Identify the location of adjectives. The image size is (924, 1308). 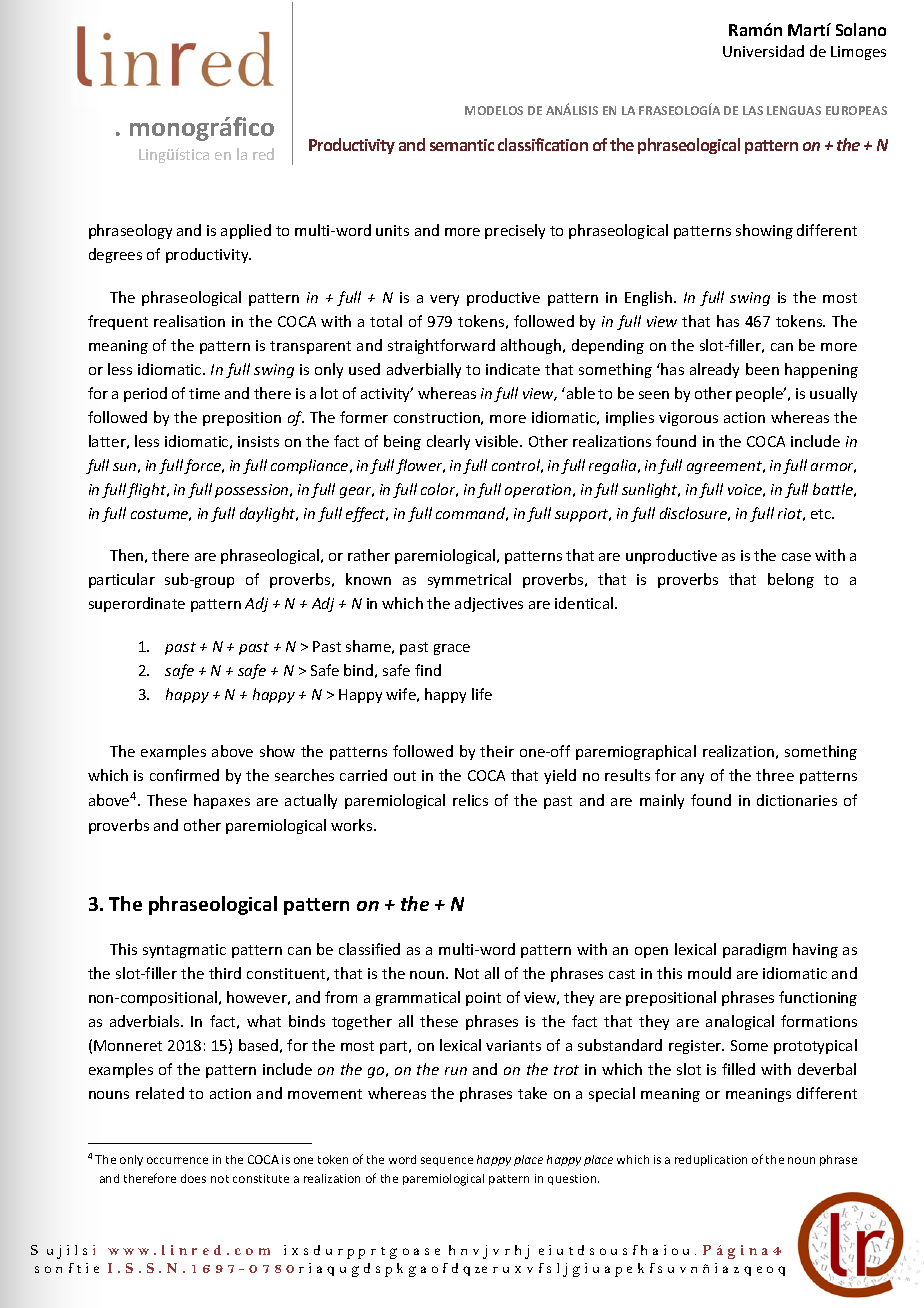
(489, 604).
